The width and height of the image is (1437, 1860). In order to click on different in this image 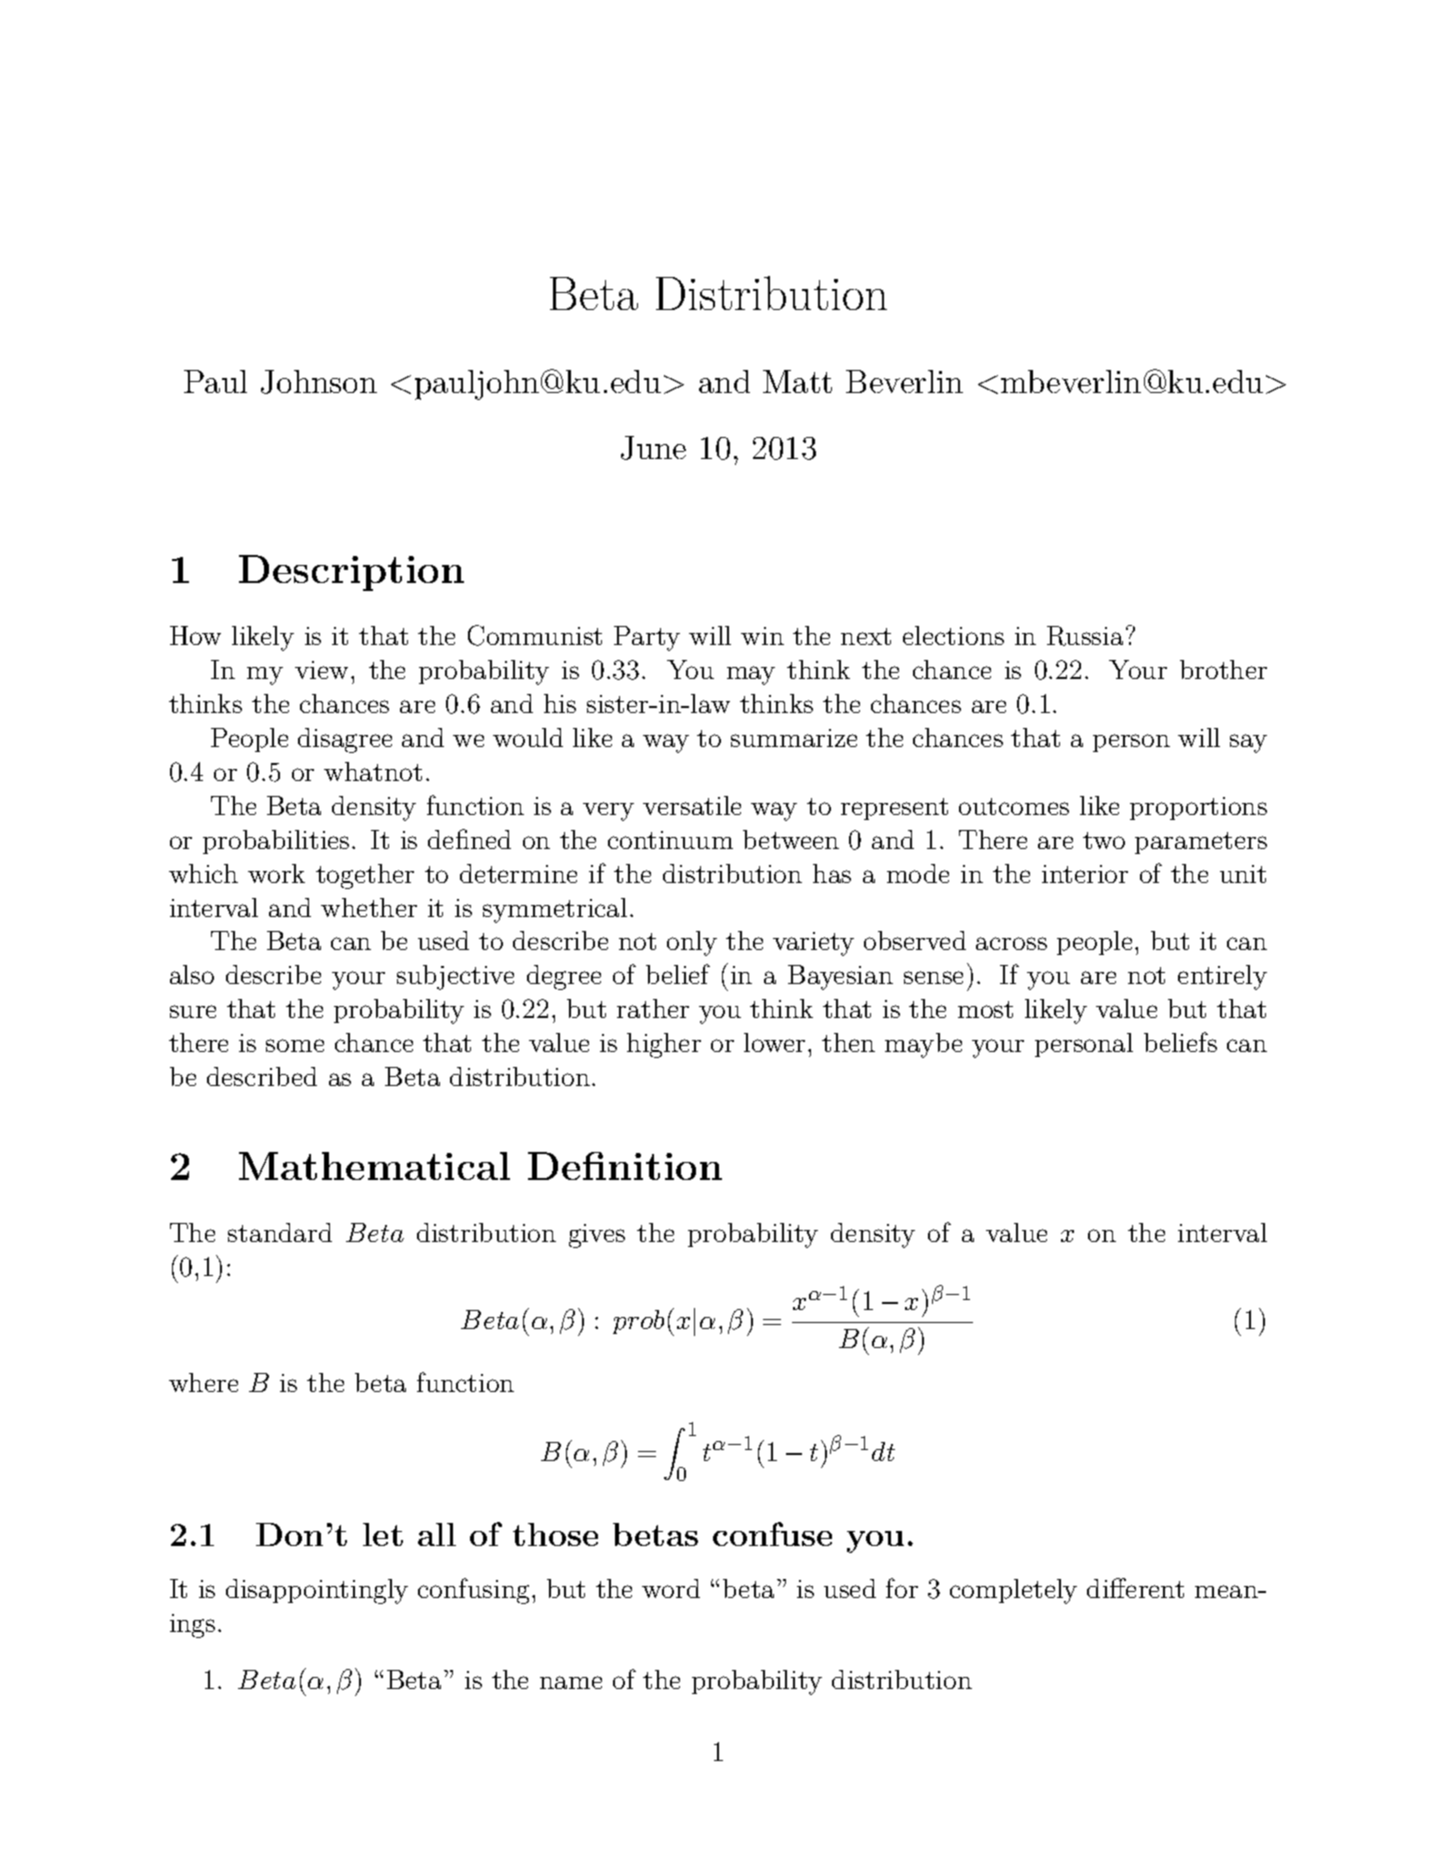, I will do `click(1135, 1588)`.
